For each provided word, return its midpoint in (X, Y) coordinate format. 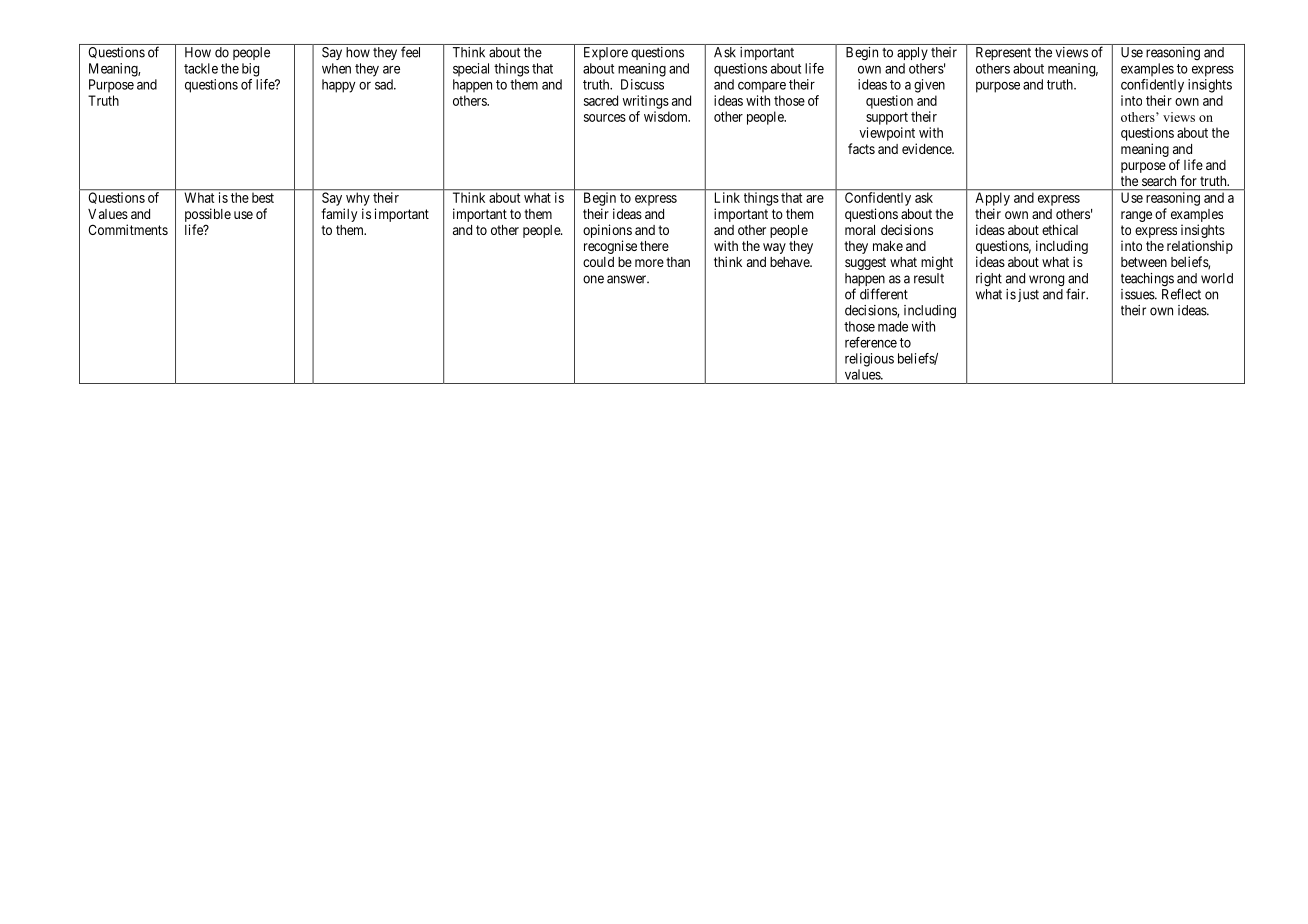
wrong (1046, 281)
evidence (927, 148)
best (263, 198)
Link (727, 197)
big (250, 70)
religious (869, 360)
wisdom (667, 116)
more (649, 263)
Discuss (642, 84)
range (1136, 216)
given (929, 86)
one (593, 279)
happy (338, 86)
